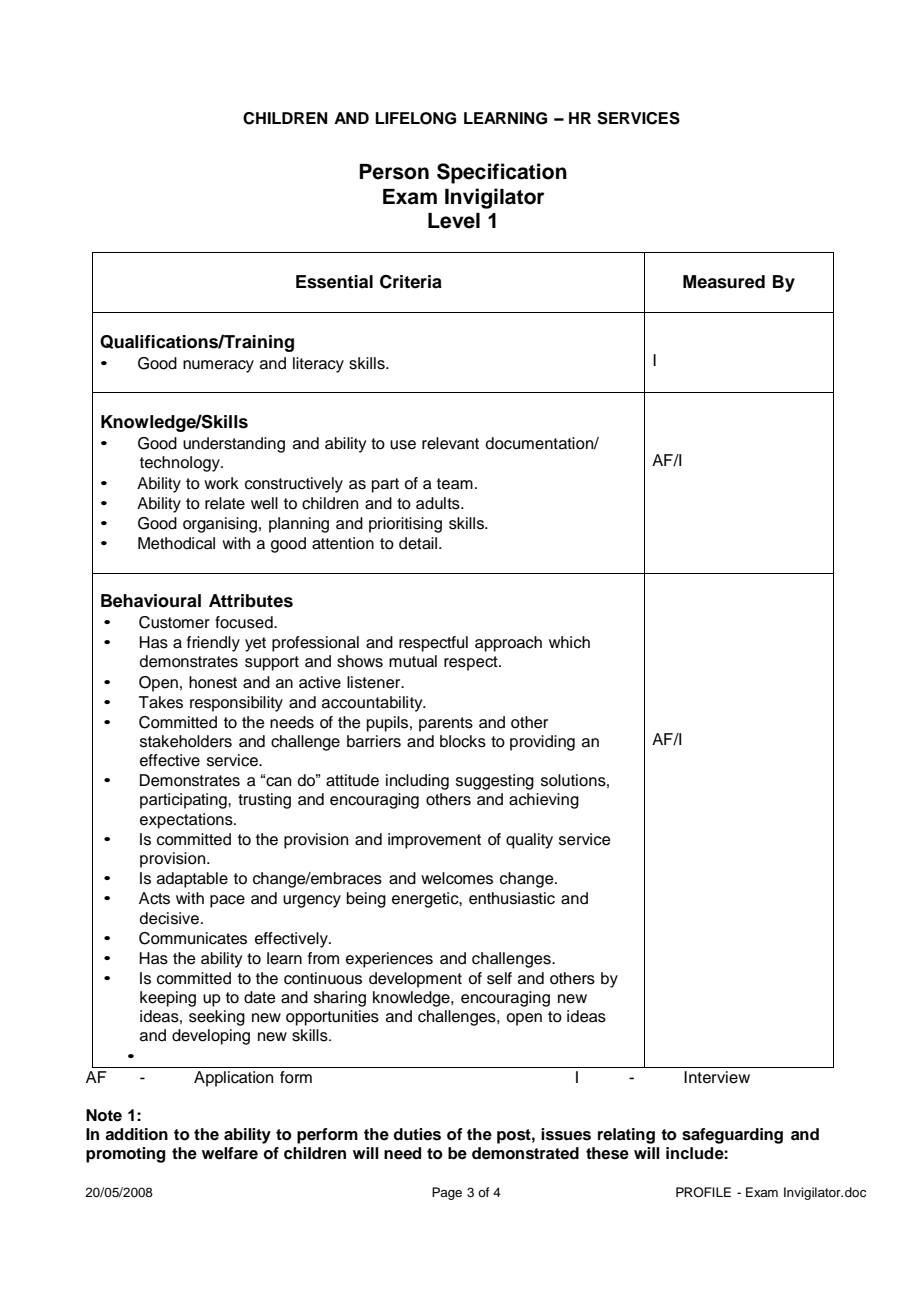 The width and height of the document is (924, 1309). Describe the element at coordinates (230, 1153) in the document. I see `welfare` at that location.
